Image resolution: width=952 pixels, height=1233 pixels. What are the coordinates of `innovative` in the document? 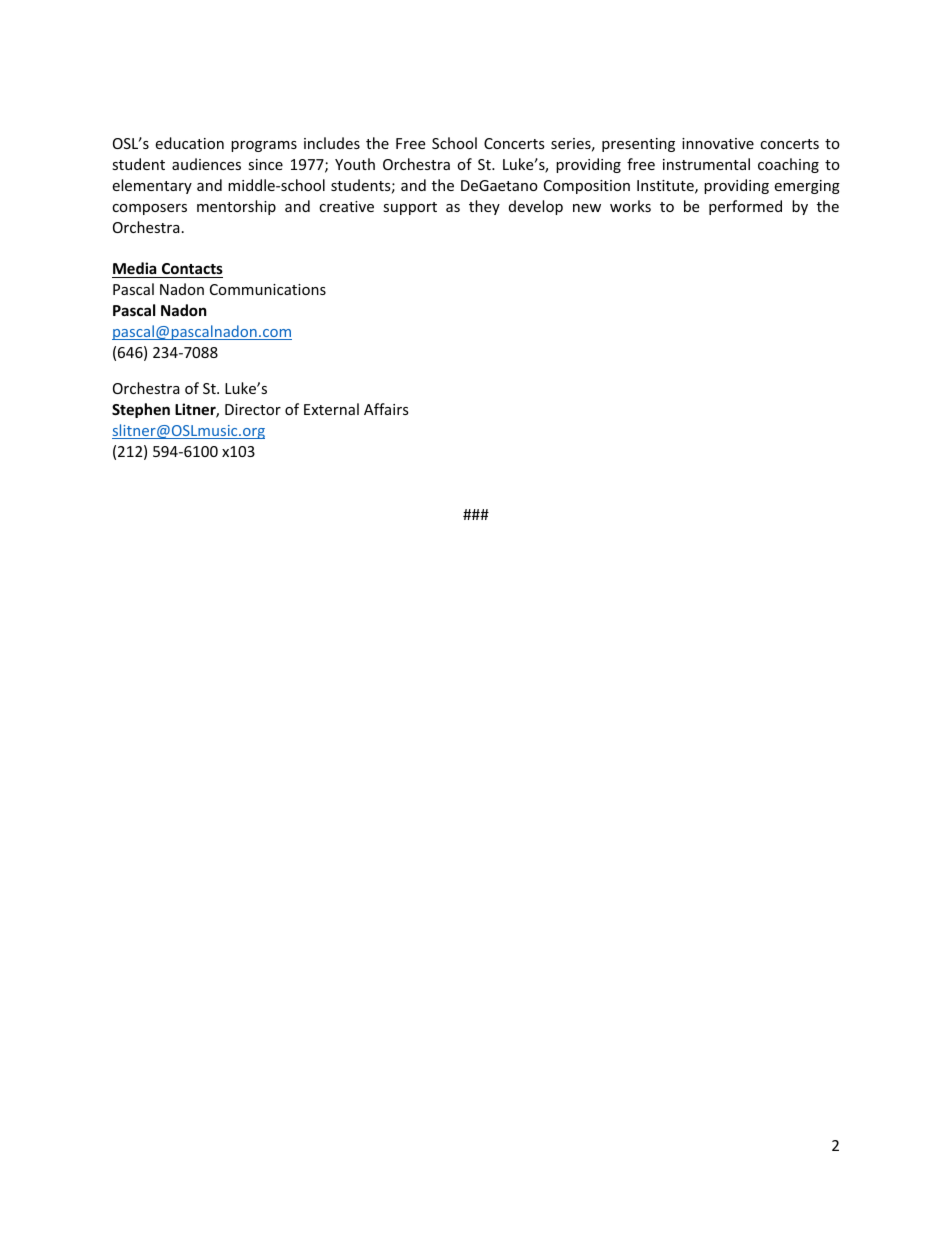 It's located at (718, 143).
